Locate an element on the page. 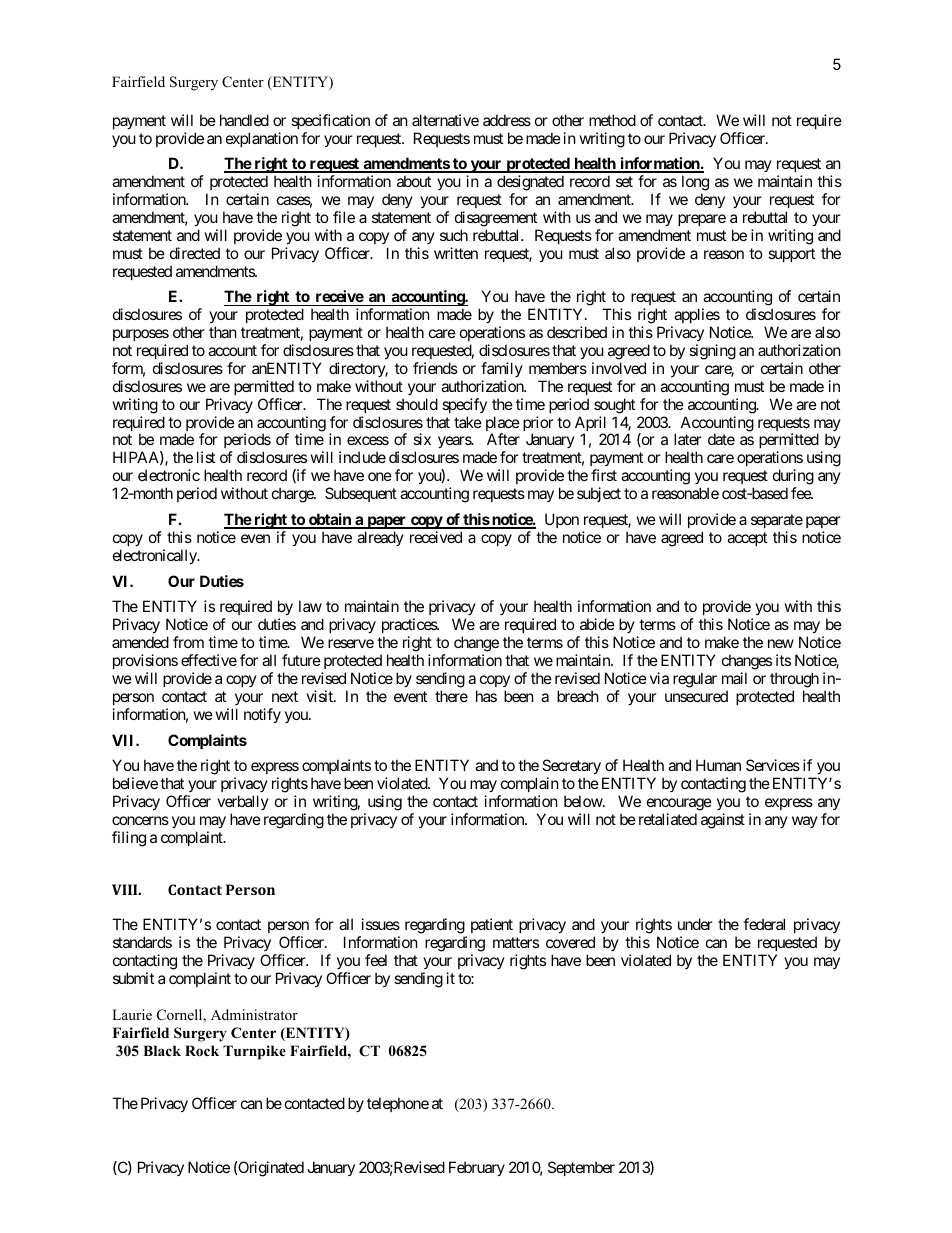 Image resolution: width=952 pixels, height=1233 pixels. there is located at coordinates (451, 696).
